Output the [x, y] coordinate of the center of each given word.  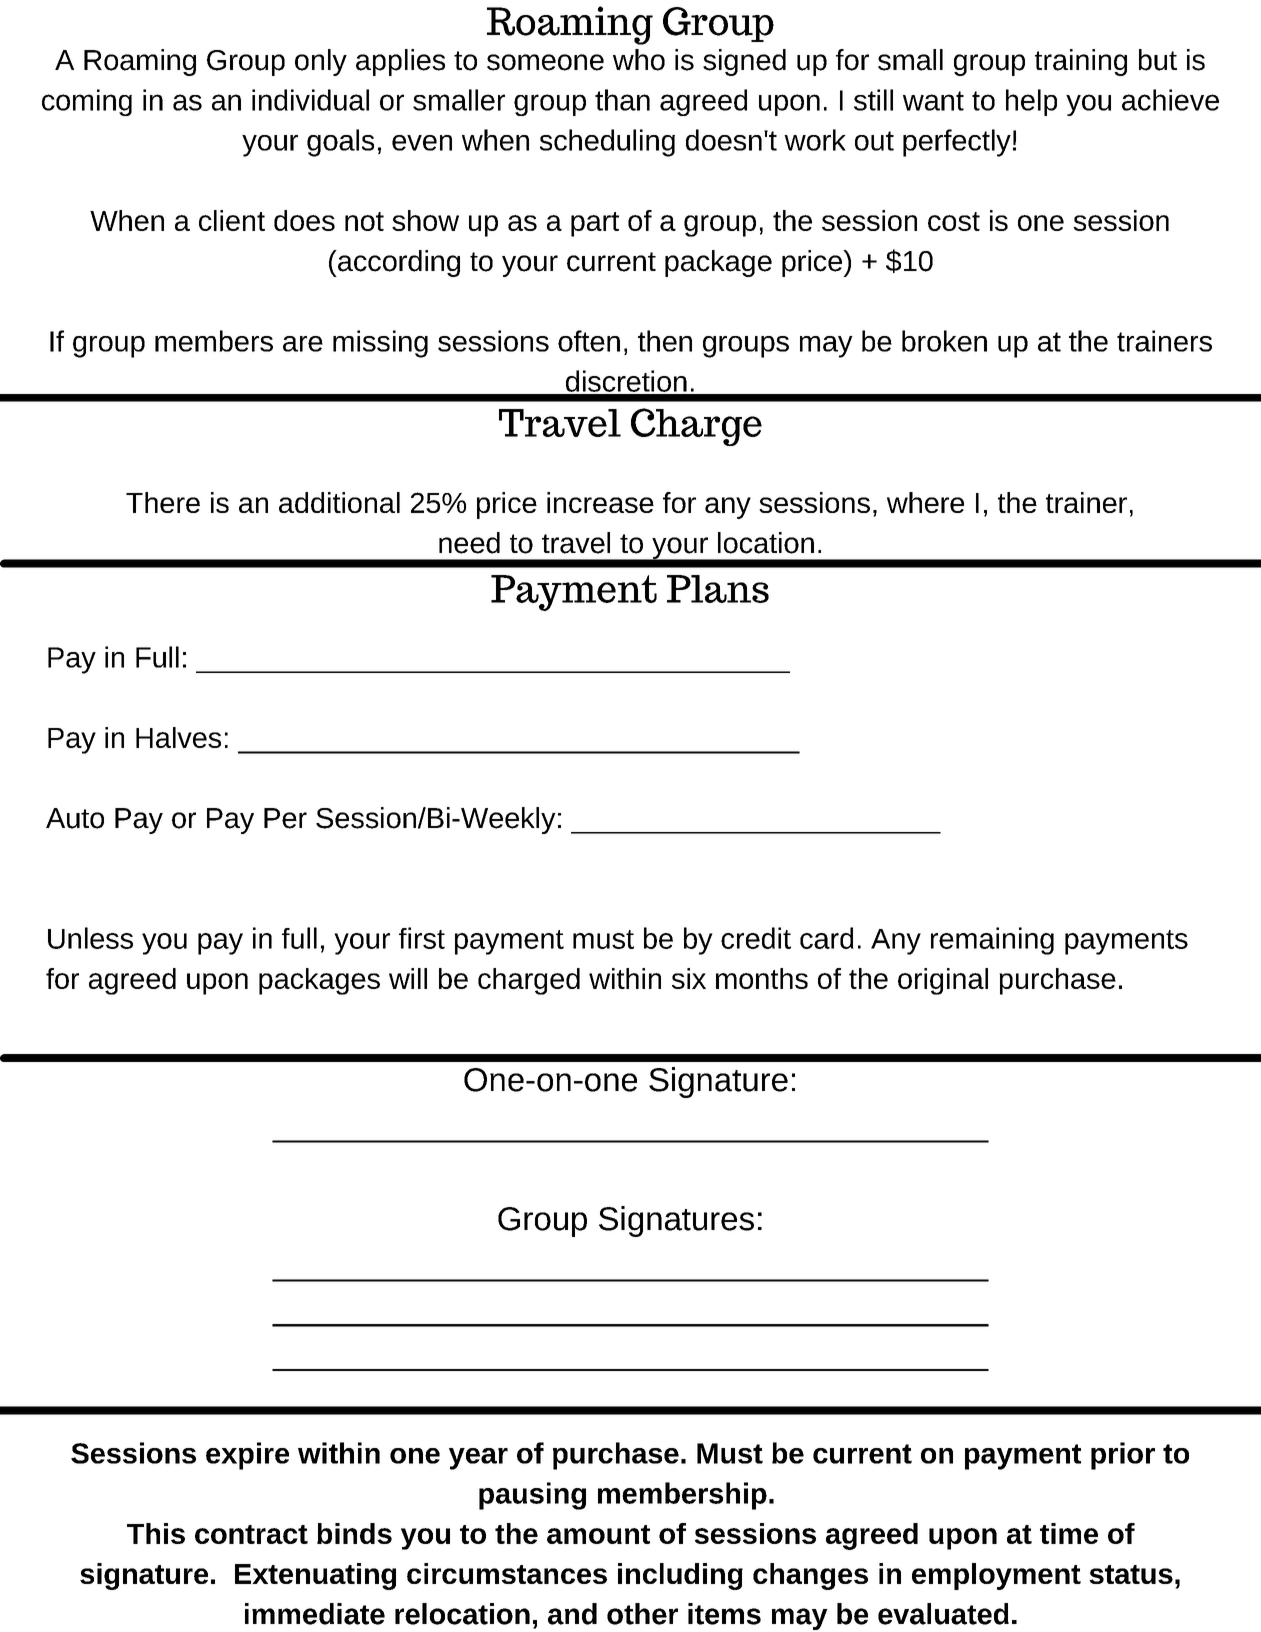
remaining [992, 941]
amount [598, 1534]
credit [756, 938]
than [622, 100]
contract [251, 1534]
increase [600, 502]
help [1031, 102]
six [689, 978]
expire [247, 1456]
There [163, 502]
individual [310, 100]
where [925, 502]
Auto [75, 818]
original [943, 981]
